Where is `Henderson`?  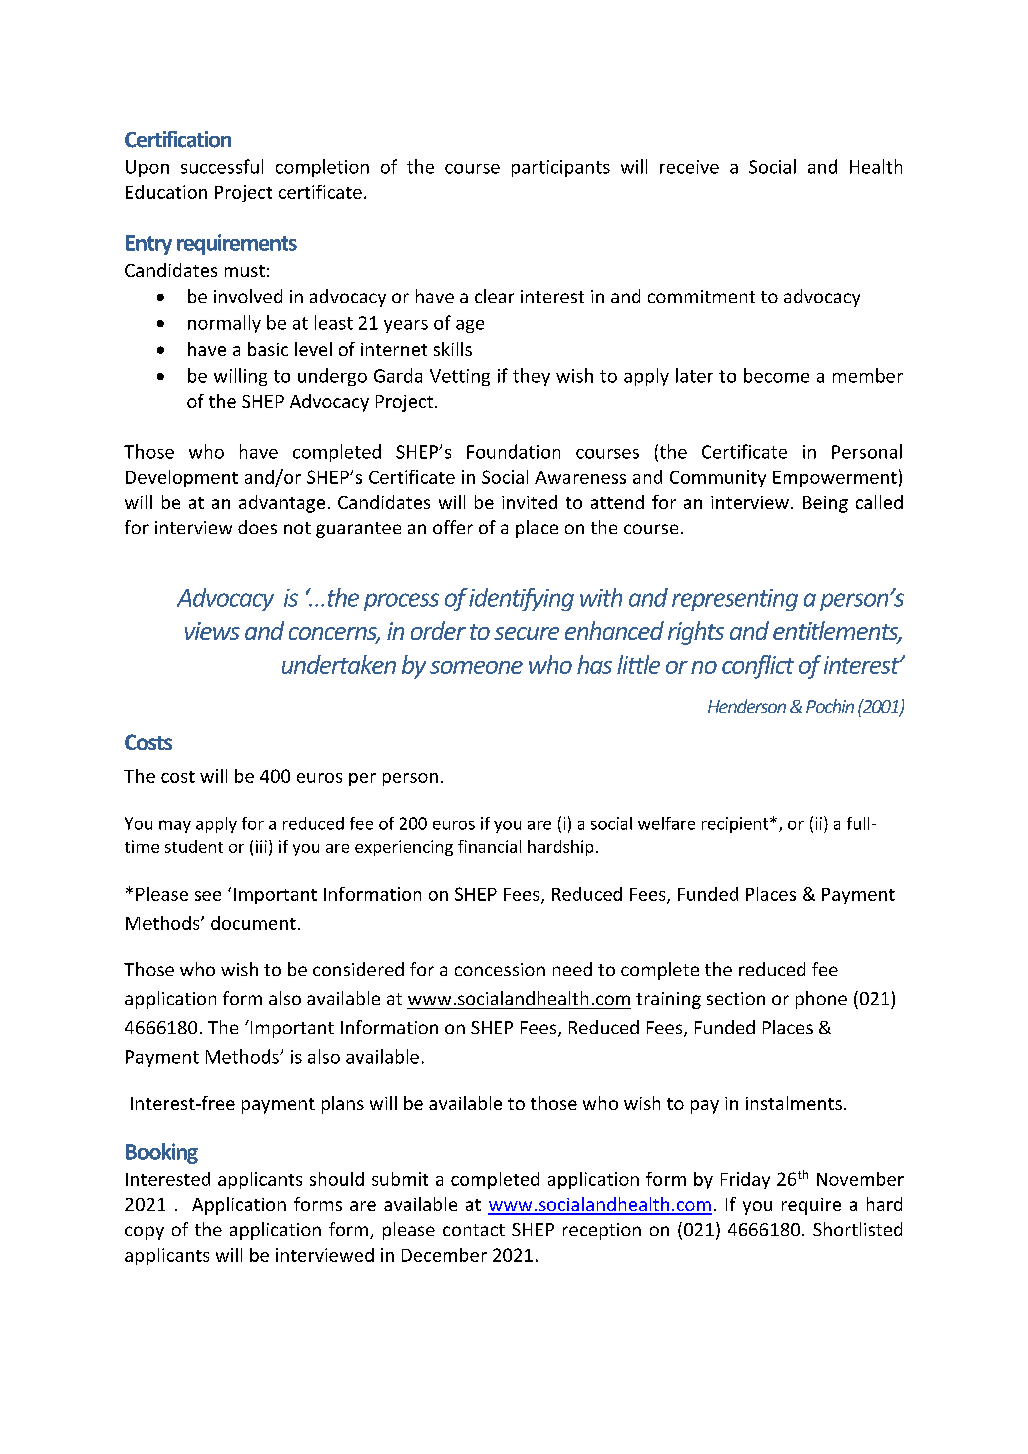
Henderson is located at coordinates (747, 706).
